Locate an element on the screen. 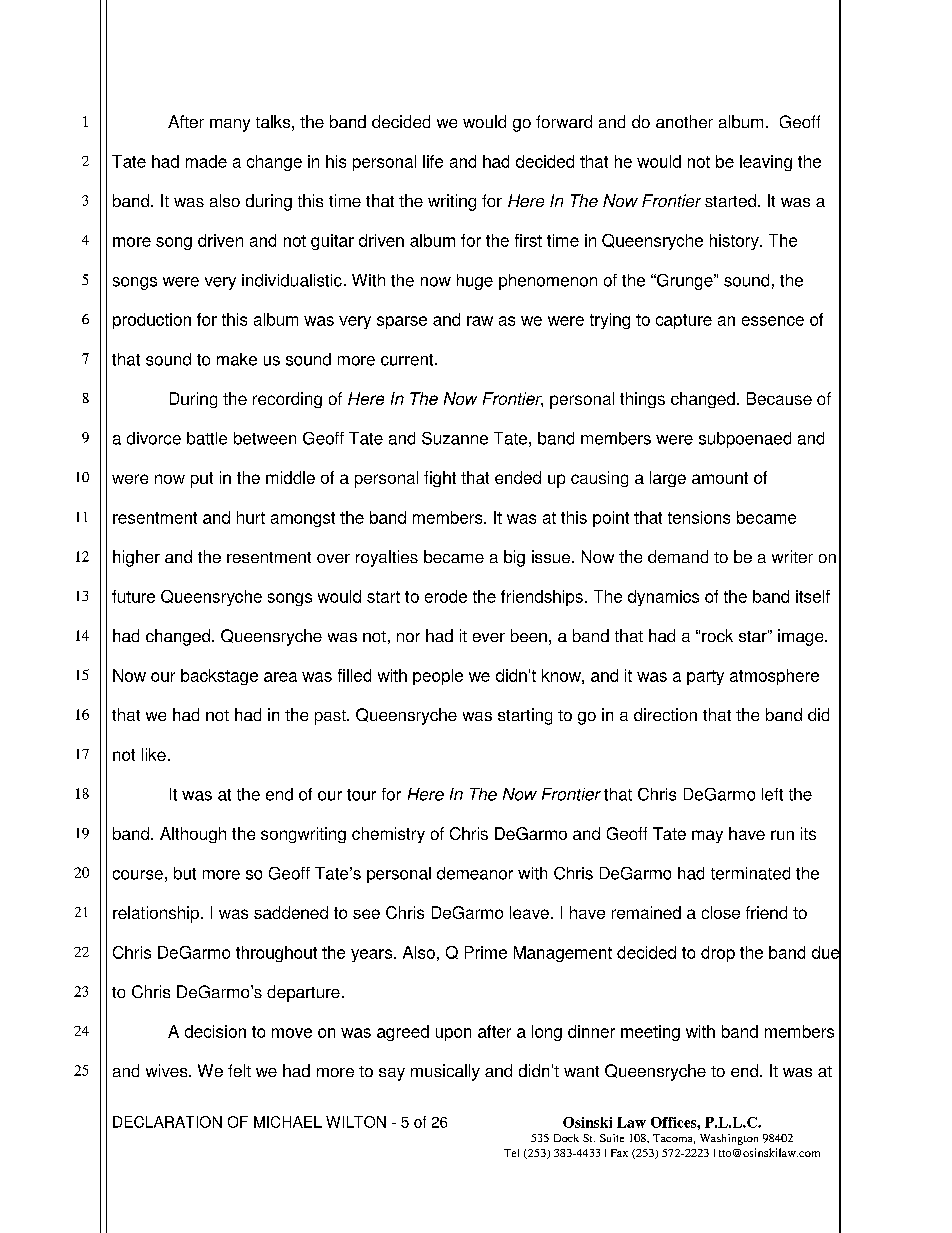 This screenshot has width=952, height=1233. DECLARATION is located at coordinates (167, 1122).
